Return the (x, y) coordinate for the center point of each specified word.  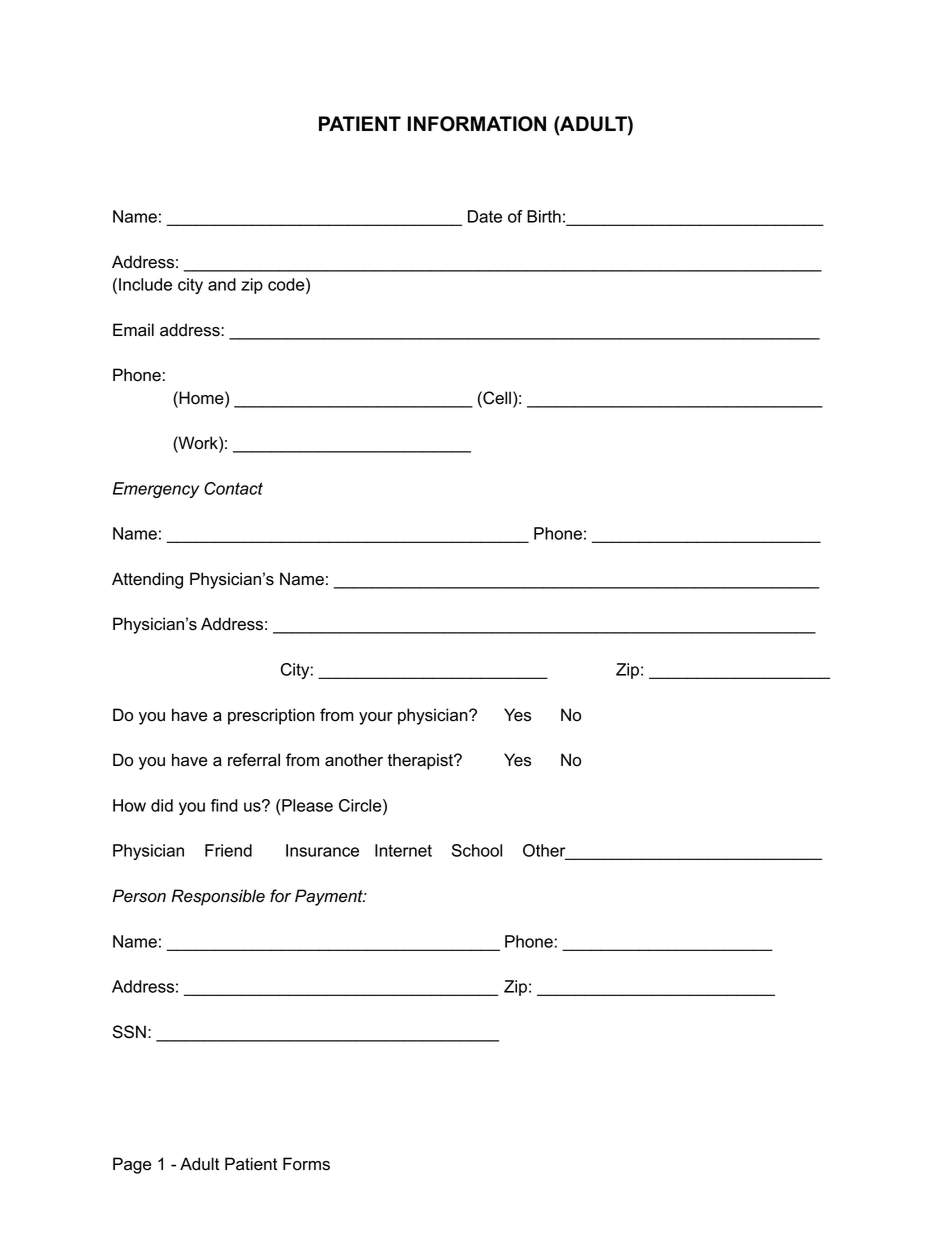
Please (306, 805)
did (162, 805)
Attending (147, 580)
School (477, 850)
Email (133, 330)
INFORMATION (477, 124)
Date (485, 216)
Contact (233, 488)
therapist (421, 761)
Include (145, 284)
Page (132, 1165)
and (222, 284)
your (376, 718)
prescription (271, 716)
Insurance (322, 850)
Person (139, 896)
